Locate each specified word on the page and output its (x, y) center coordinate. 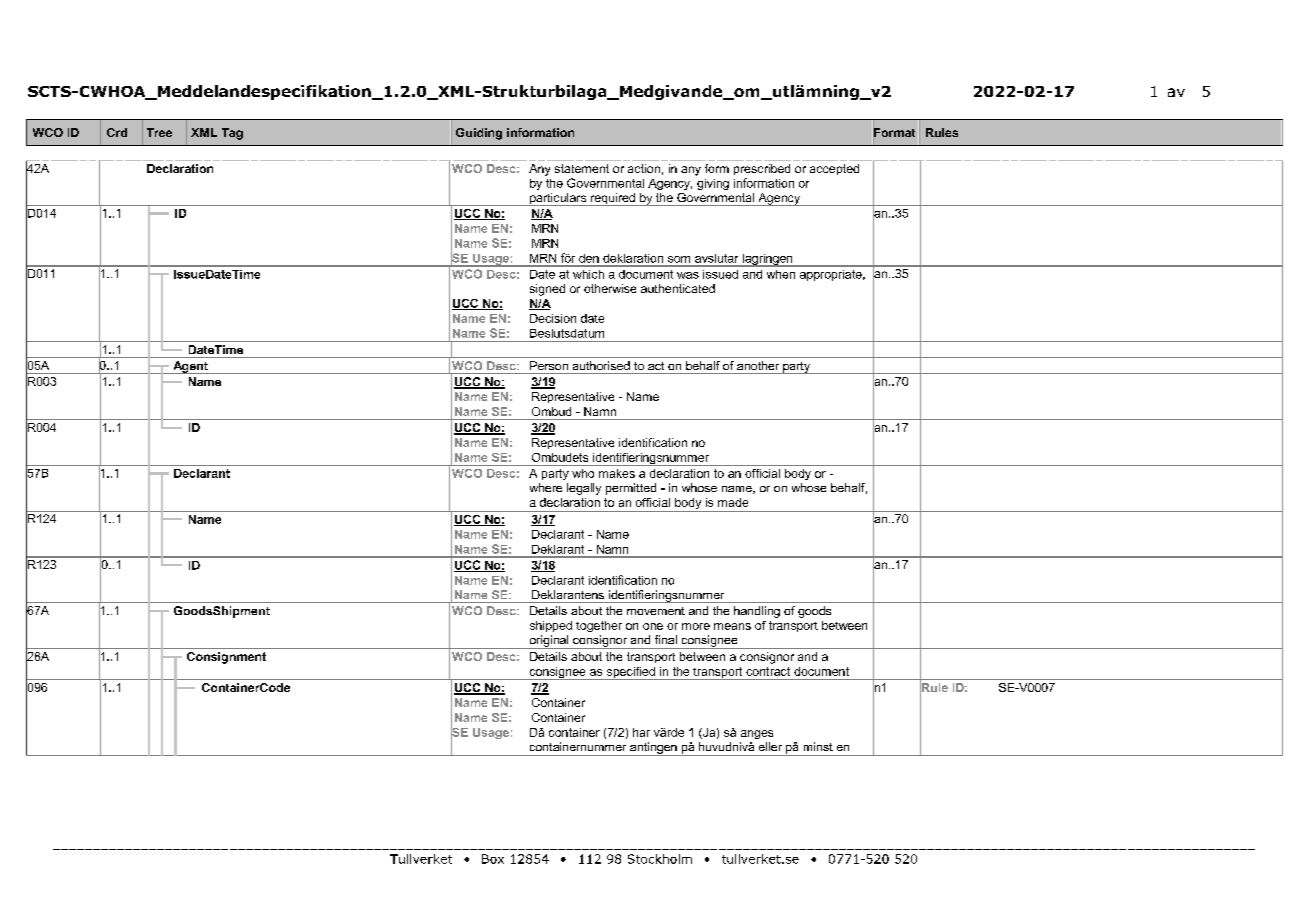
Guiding (479, 134)
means (732, 626)
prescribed (762, 169)
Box (493, 859)
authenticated (678, 288)
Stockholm (660, 859)
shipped (551, 626)
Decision (553, 318)
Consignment (226, 658)
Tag (232, 134)
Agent (190, 367)
